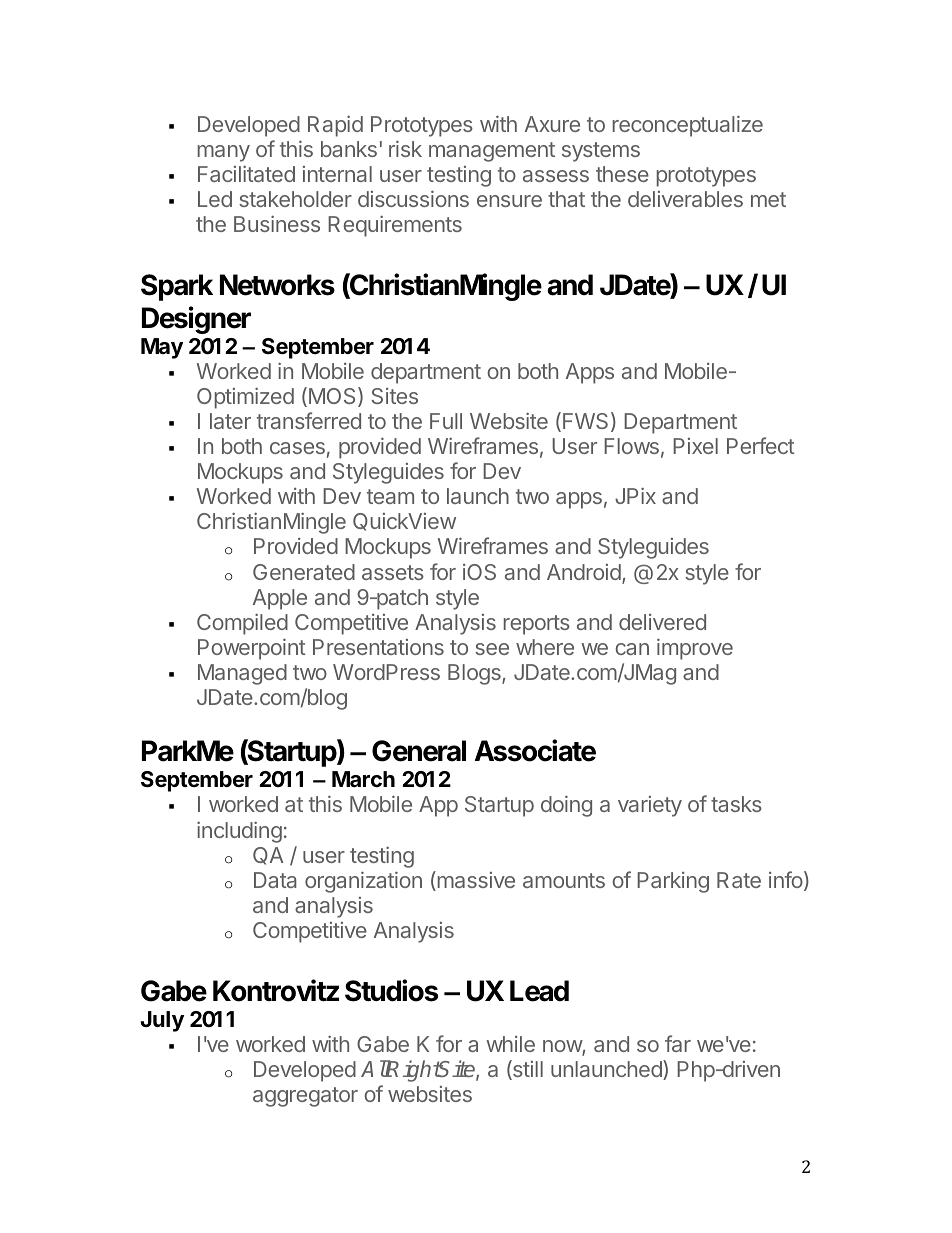  Describe the element at coordinates (695, 446) in the screenshot. I see `Pixel` at that location.
